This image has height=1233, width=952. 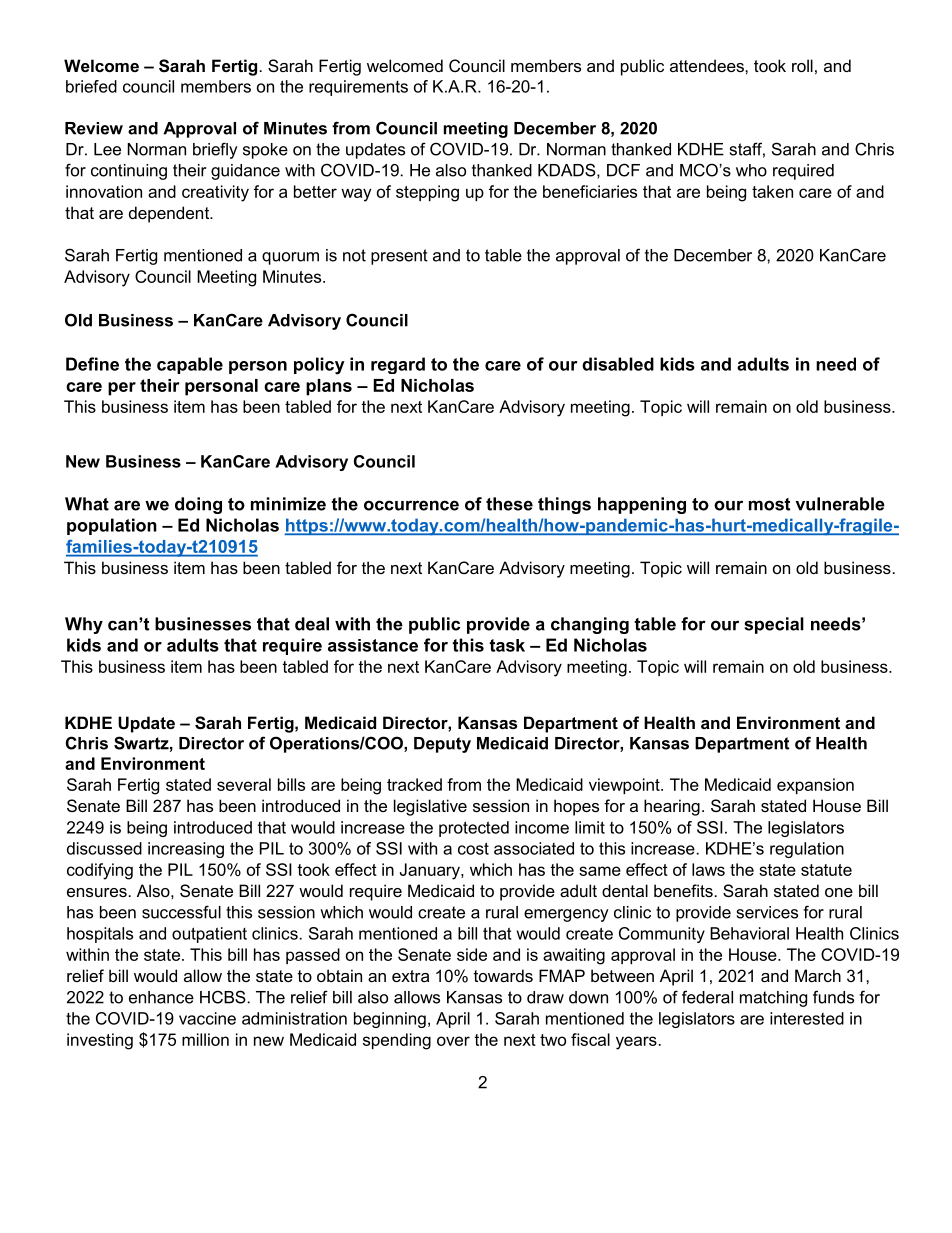 I want to click on disabled, so click(x=618, y=364).
